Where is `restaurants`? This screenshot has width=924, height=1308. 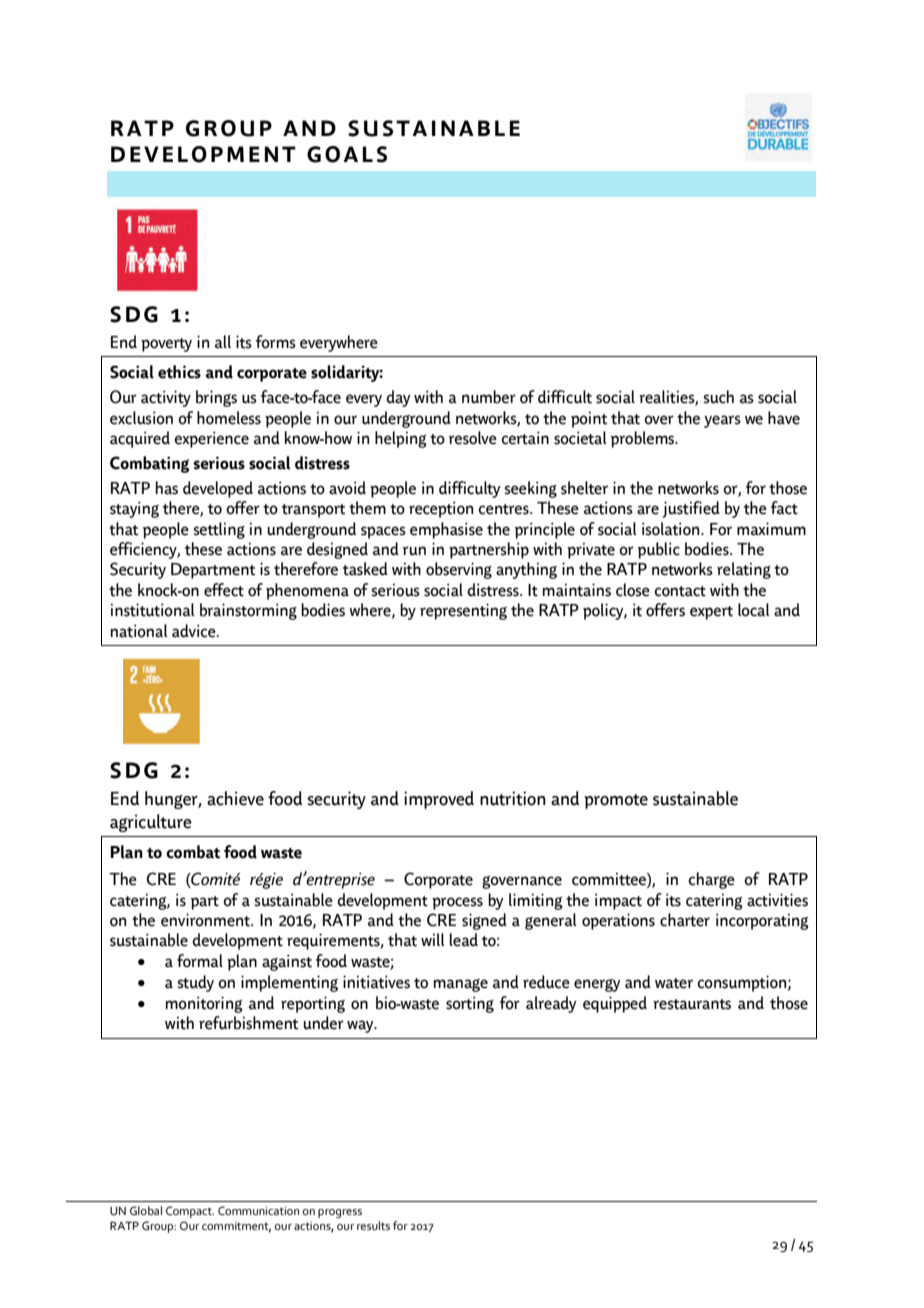
restaurants is located at coordinates (692, 1004).
